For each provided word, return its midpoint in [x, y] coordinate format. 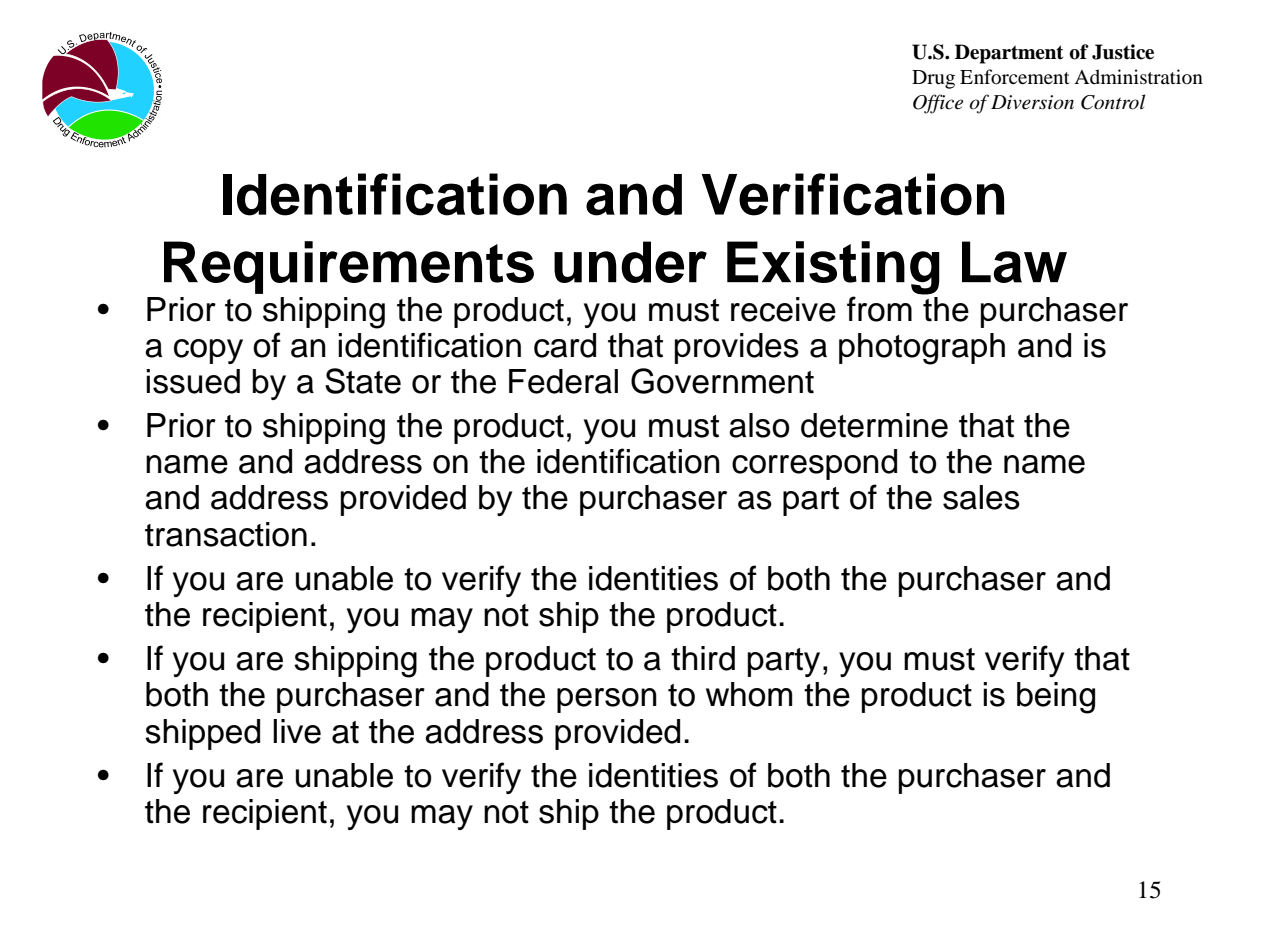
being [1056, 698]
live [297, 731]
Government [722, 381]
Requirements [349, 267]
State [363, 381]
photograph [922, 349]
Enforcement [1015, 77]
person [607, 700]
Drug [933, 79]
